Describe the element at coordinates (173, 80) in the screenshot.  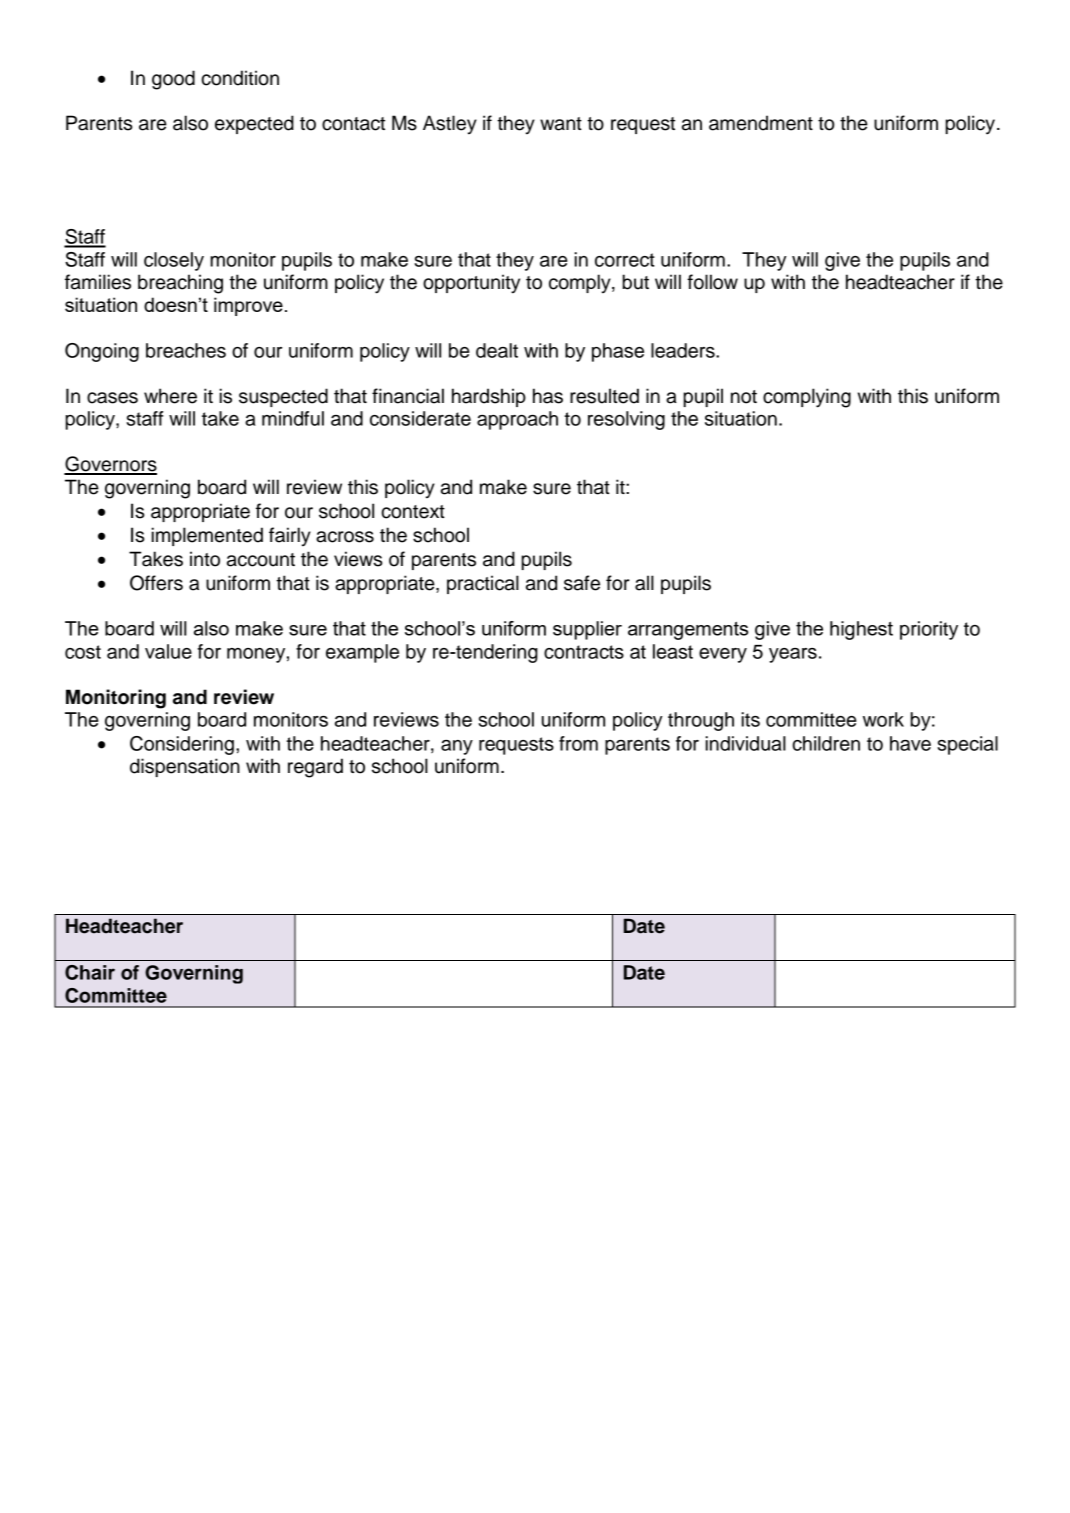
I see `good` at that location.
